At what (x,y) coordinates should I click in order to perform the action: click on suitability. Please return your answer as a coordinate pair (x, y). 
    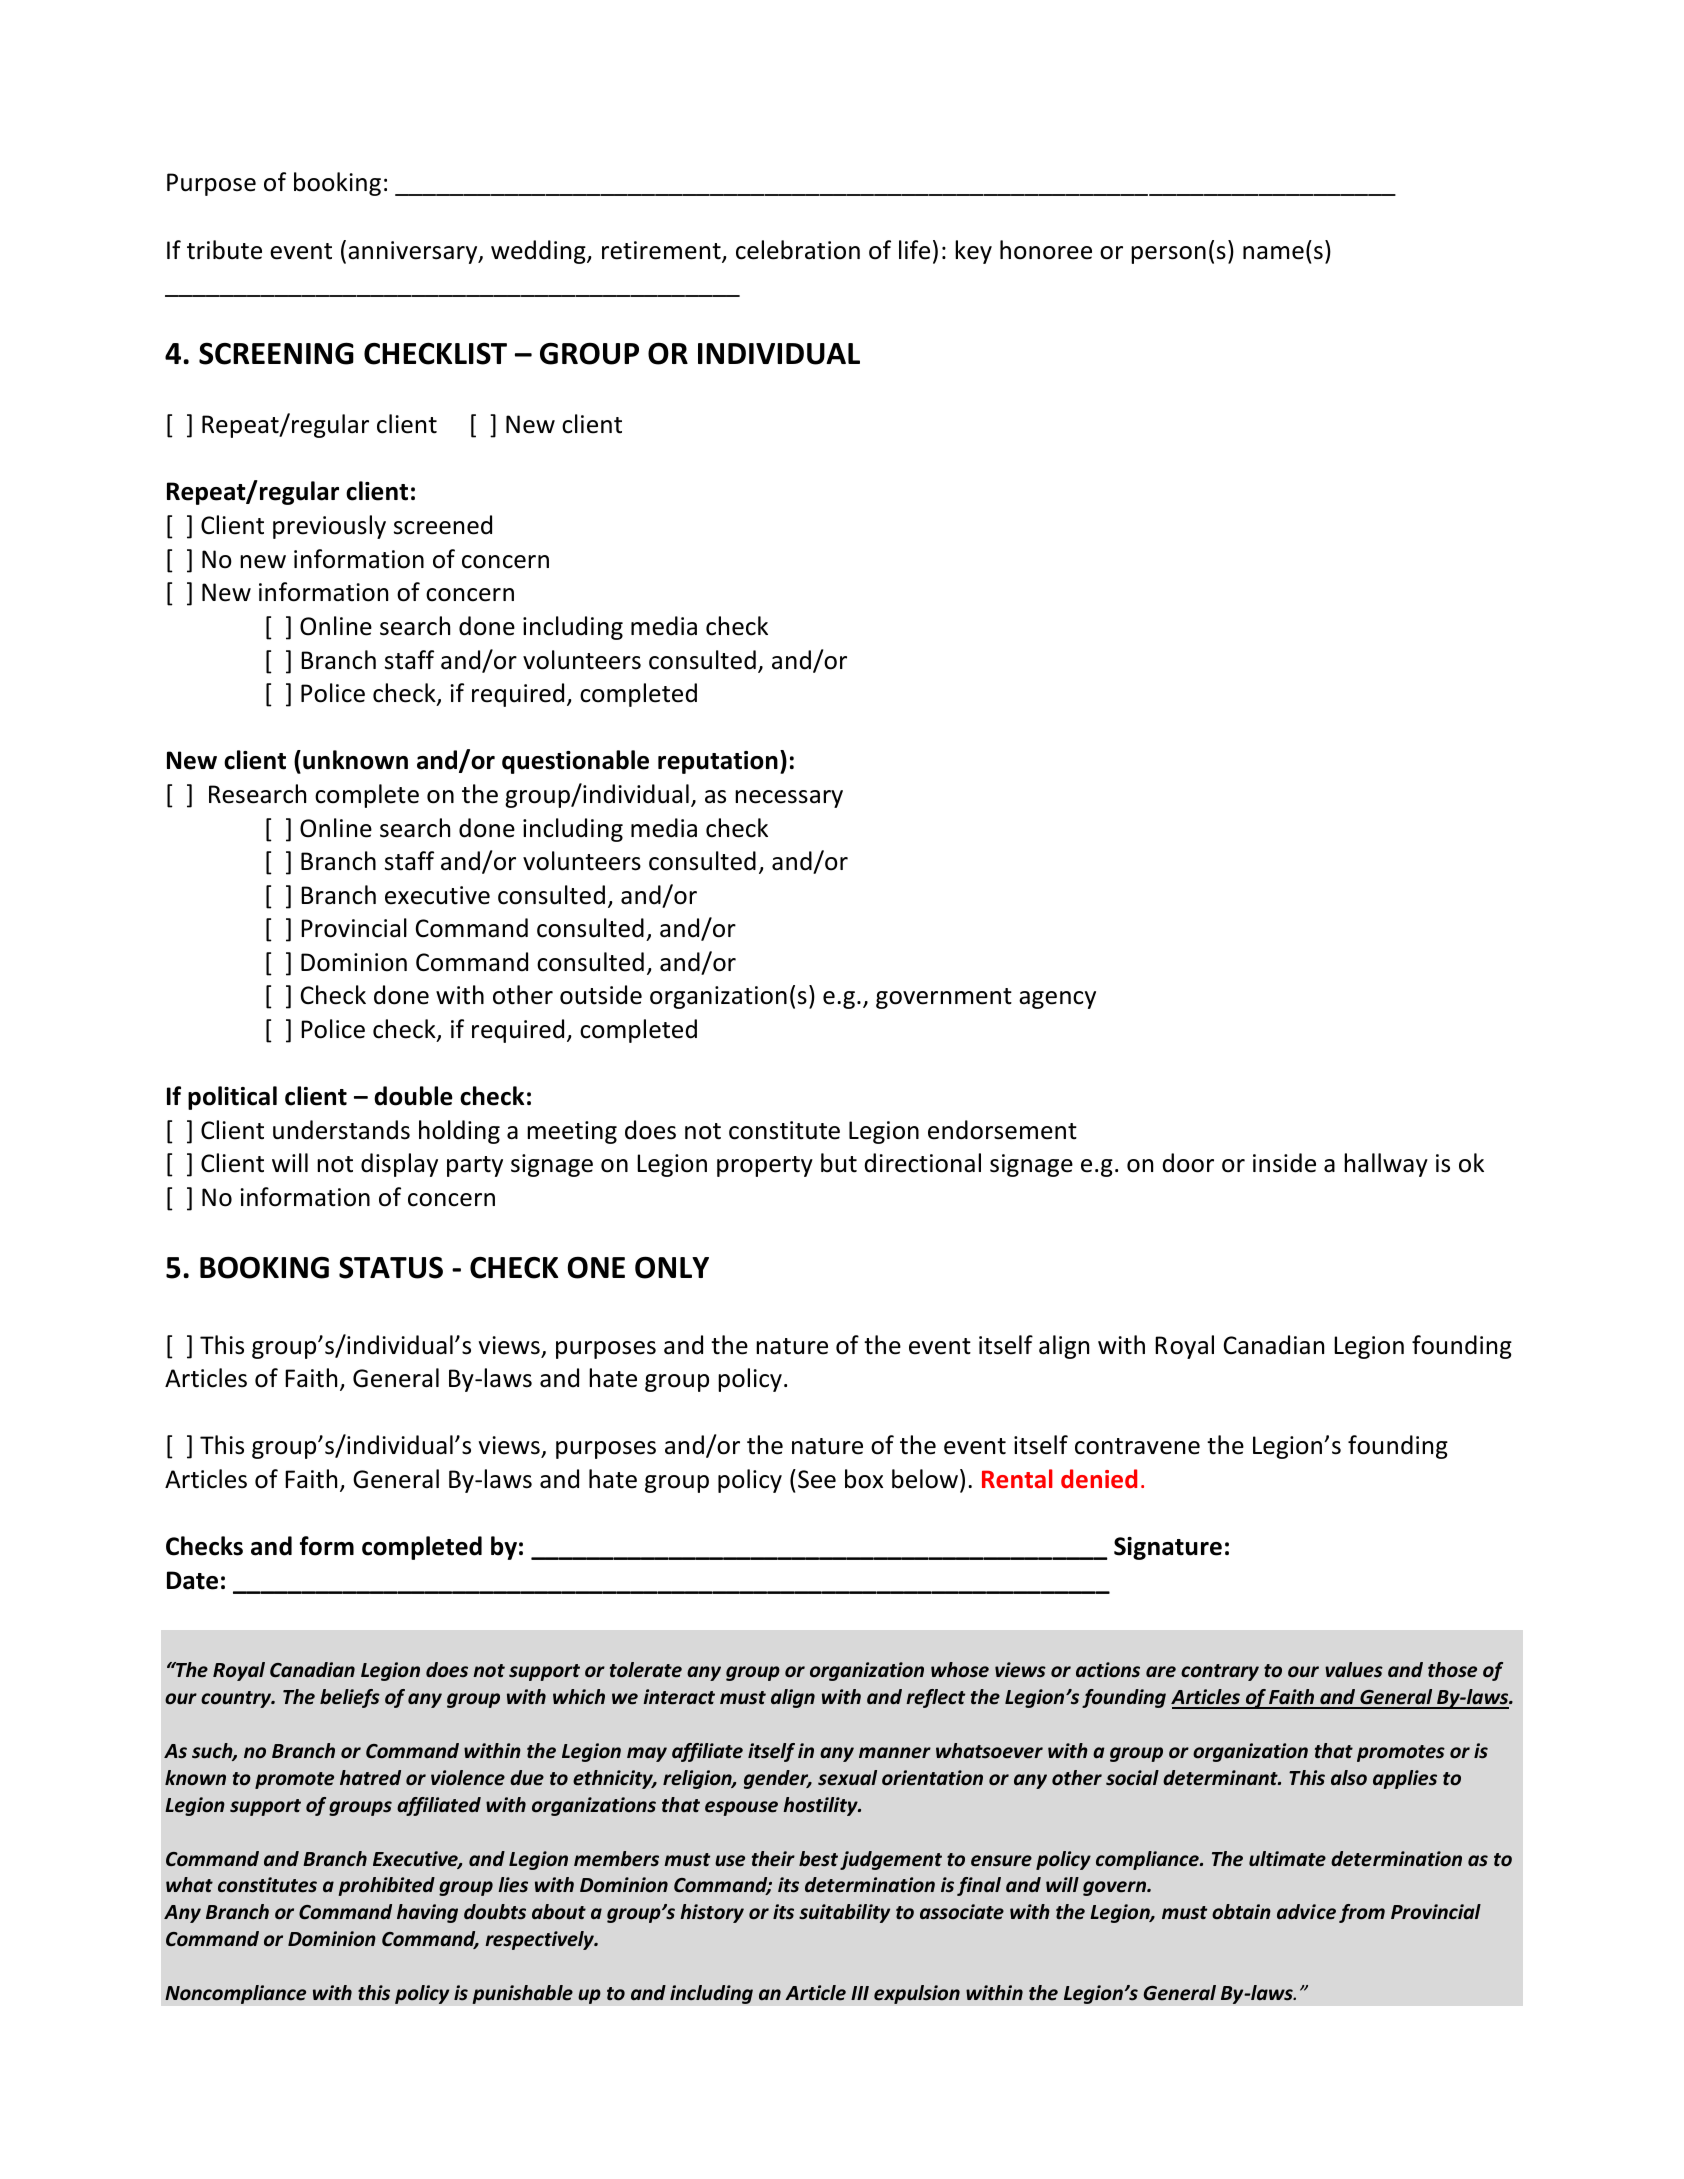
    Looking at the image, I should click on (844, 1913).
